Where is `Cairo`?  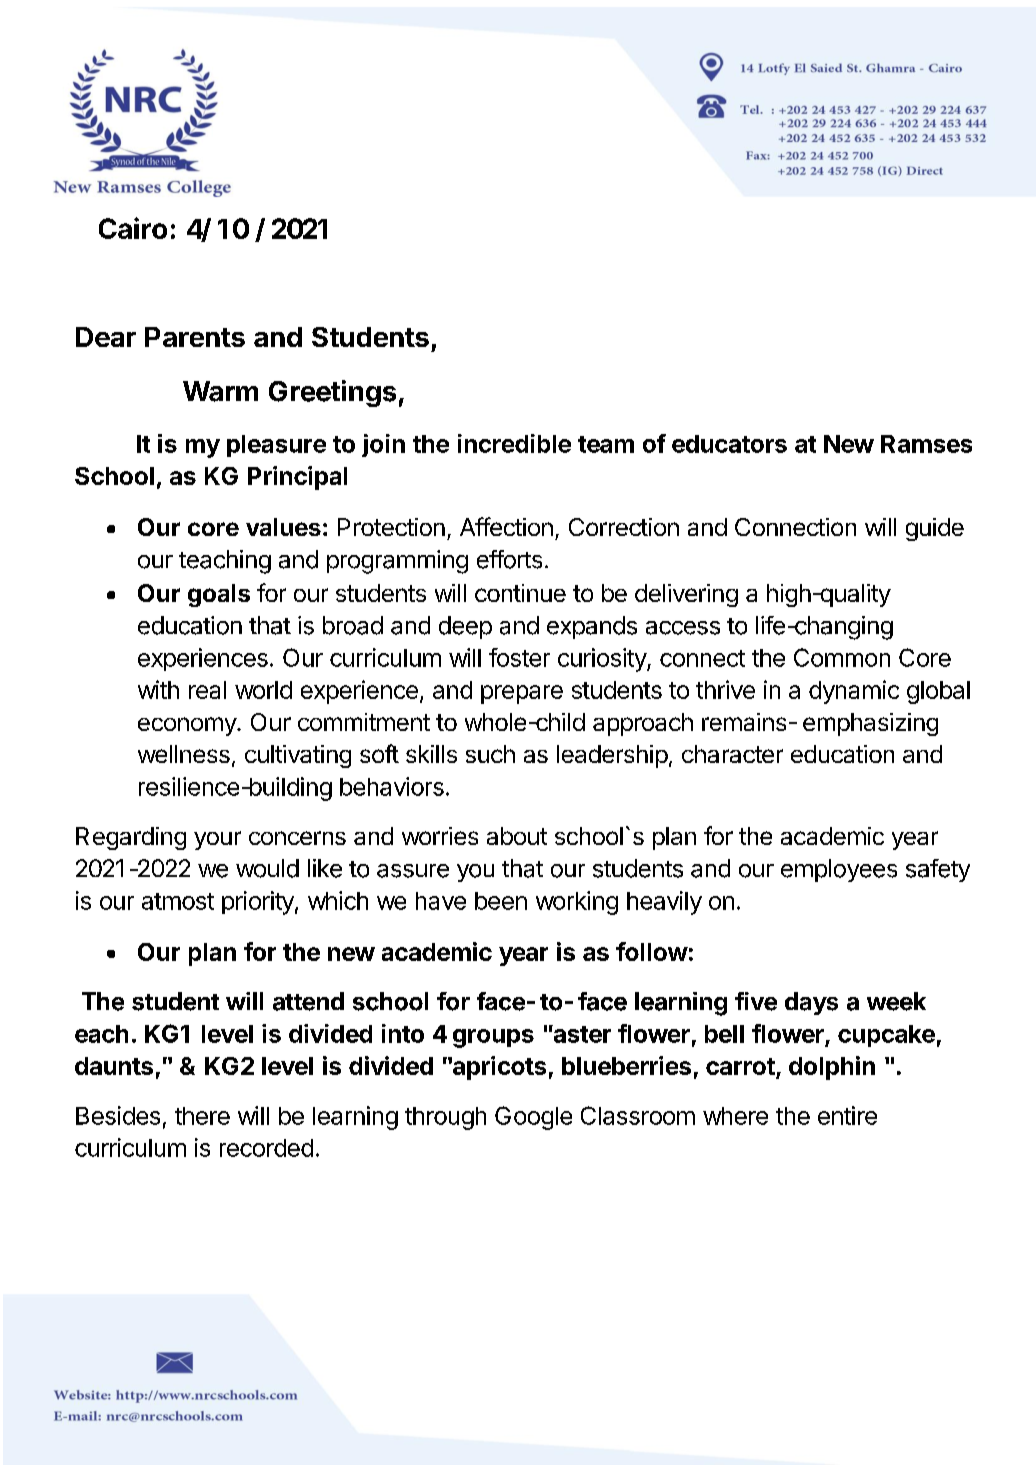 Cairo is located at coordinates (133, 228).
